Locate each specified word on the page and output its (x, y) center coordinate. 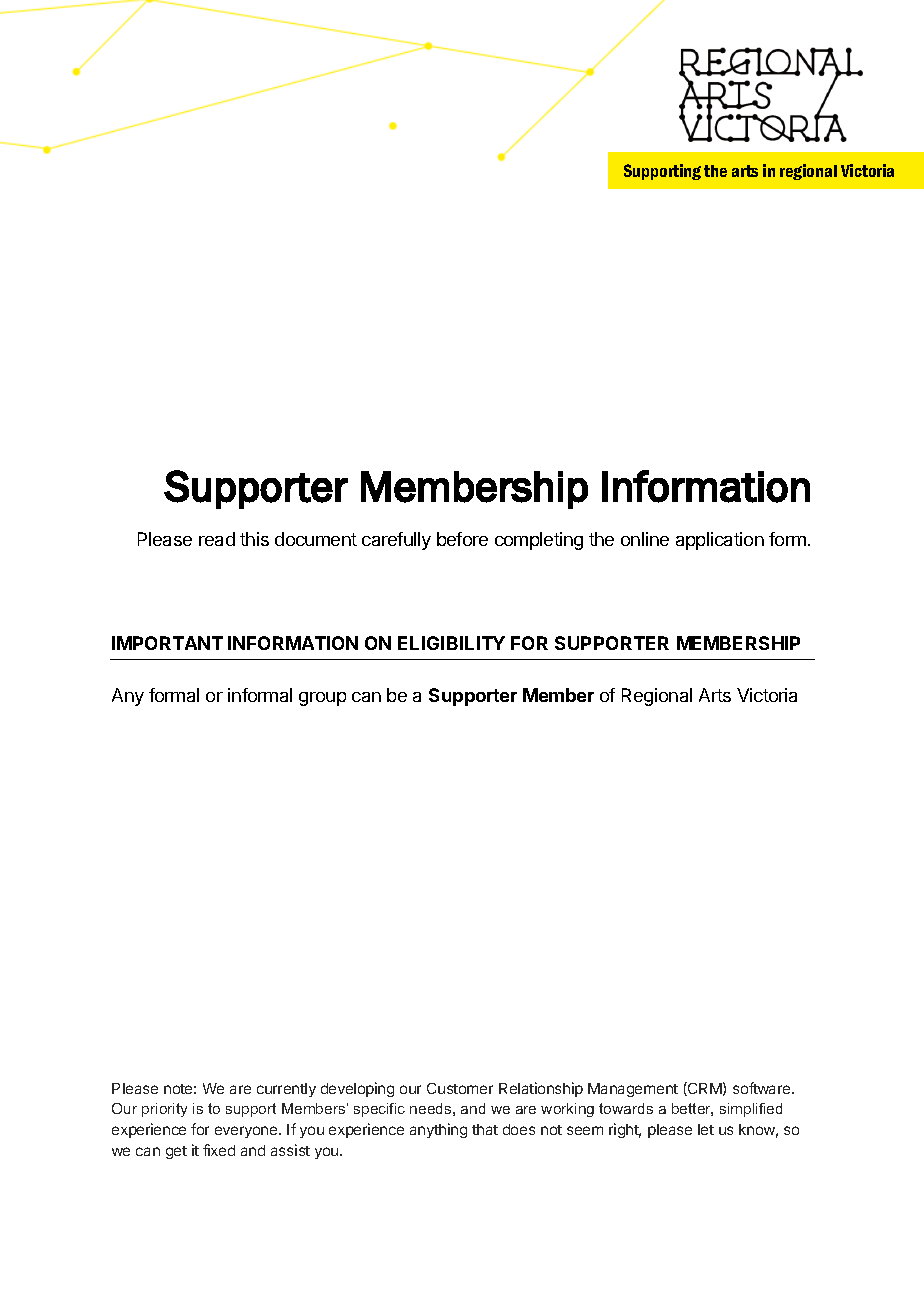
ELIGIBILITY (451, 643)
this (254, 539)
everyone (247, 1132)
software (763, 1088)
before (462, 539)
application (720, 541)
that (485, 1129)
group (322, 699)
